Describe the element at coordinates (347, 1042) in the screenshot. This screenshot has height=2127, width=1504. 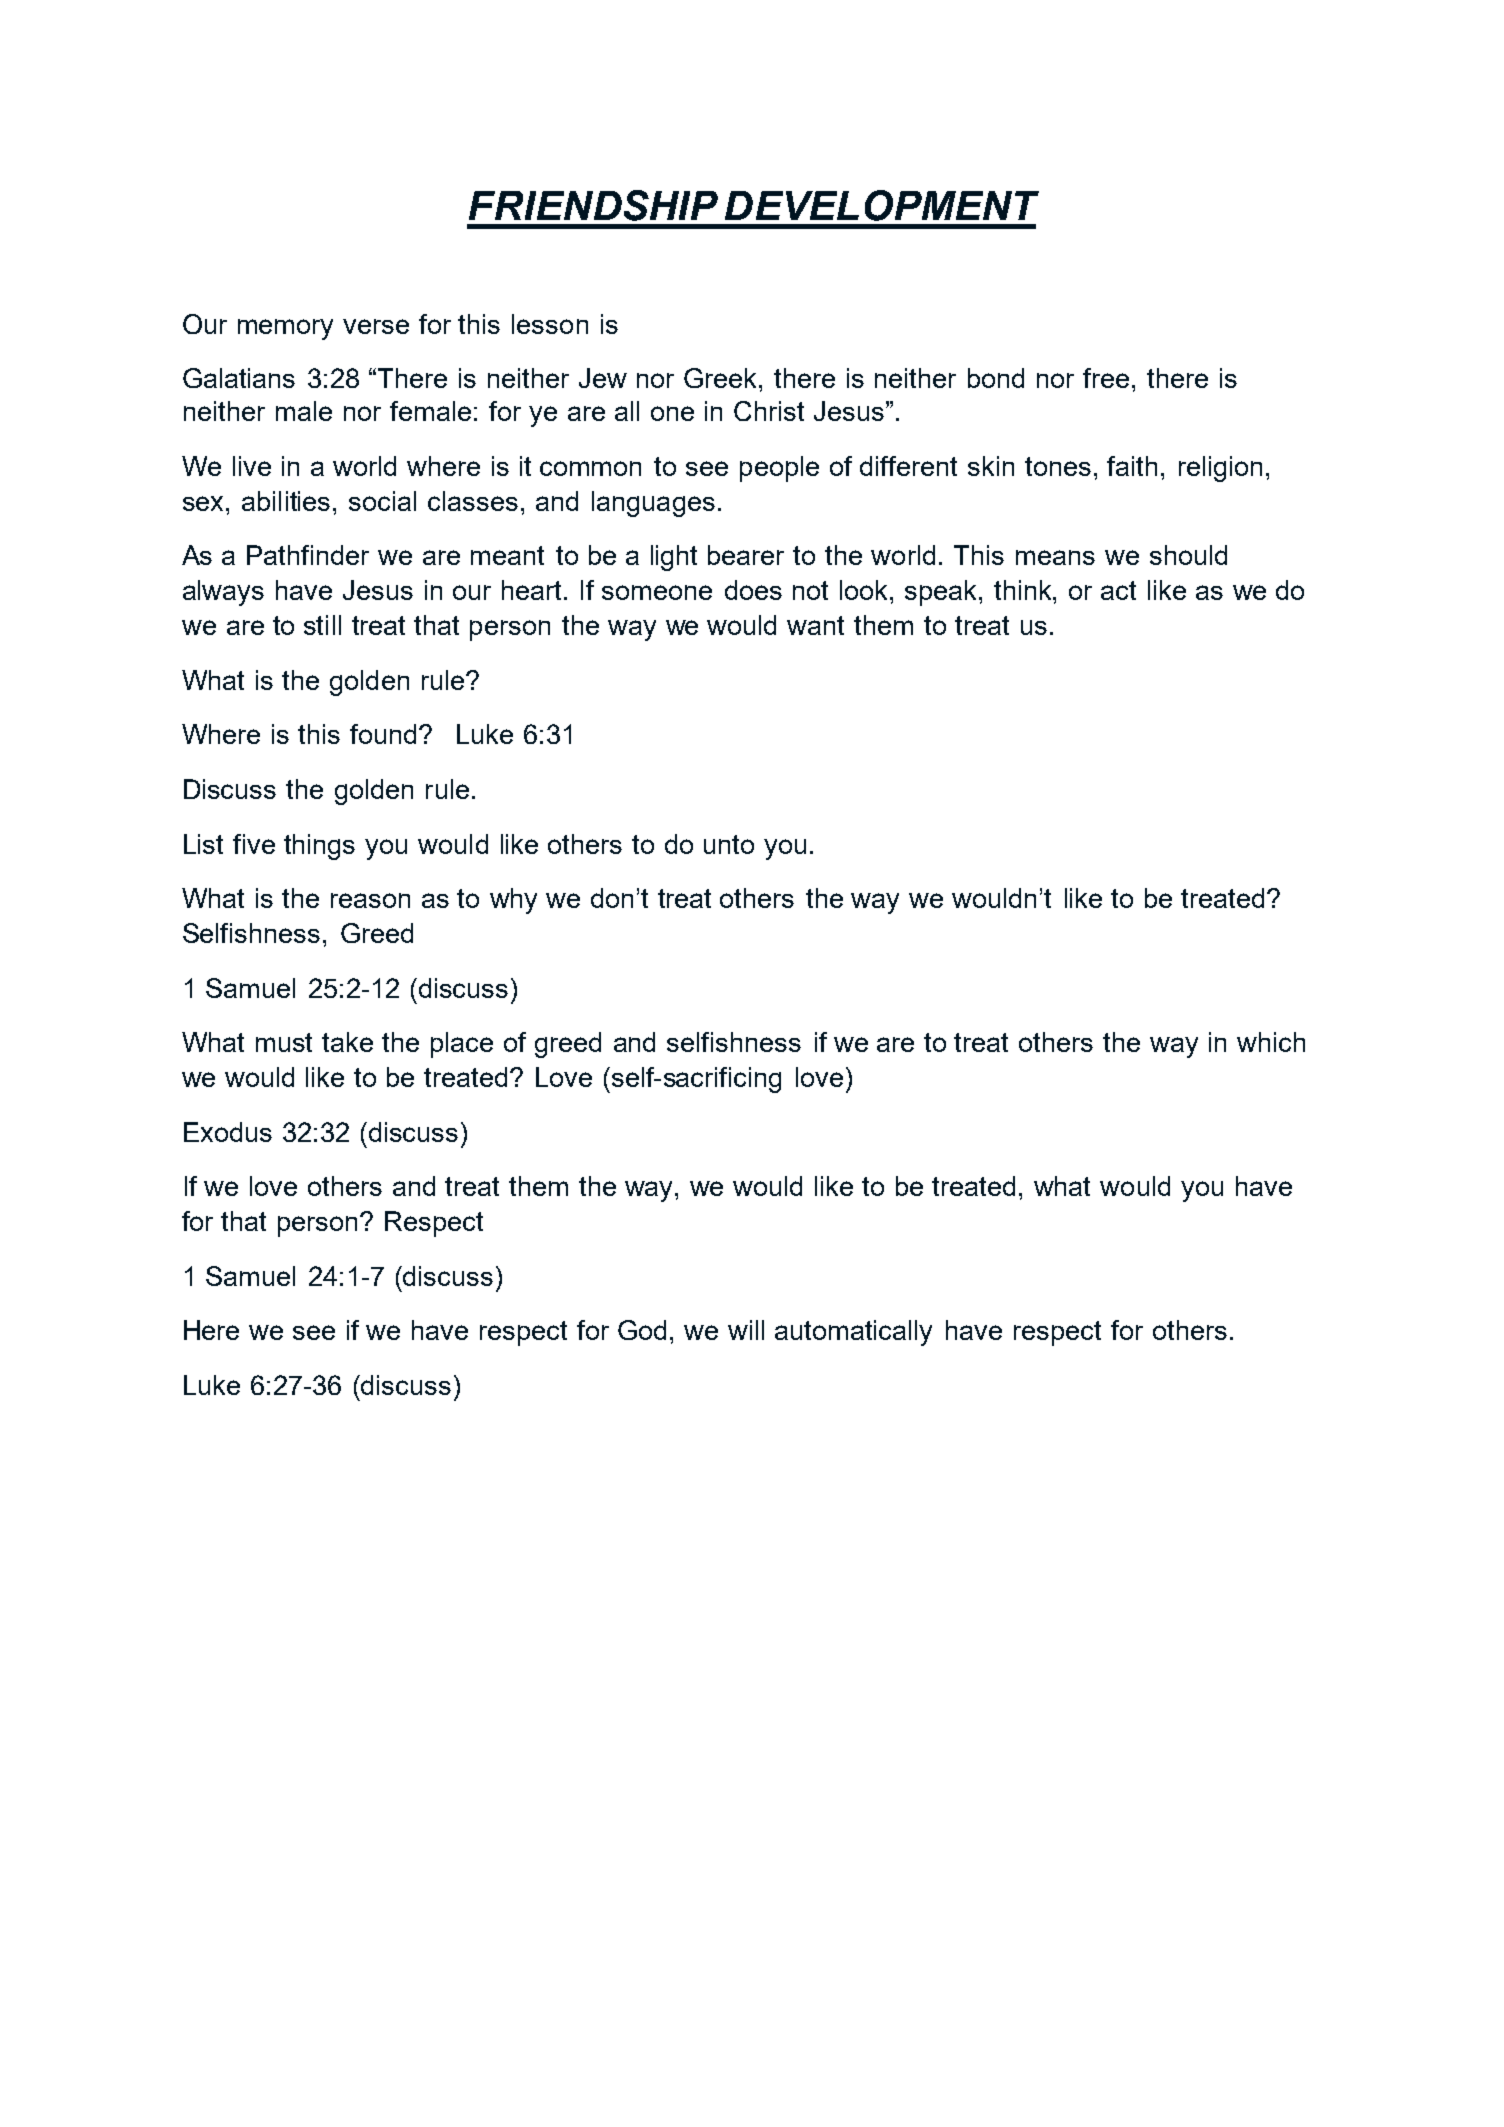
I see `take` at that location.
